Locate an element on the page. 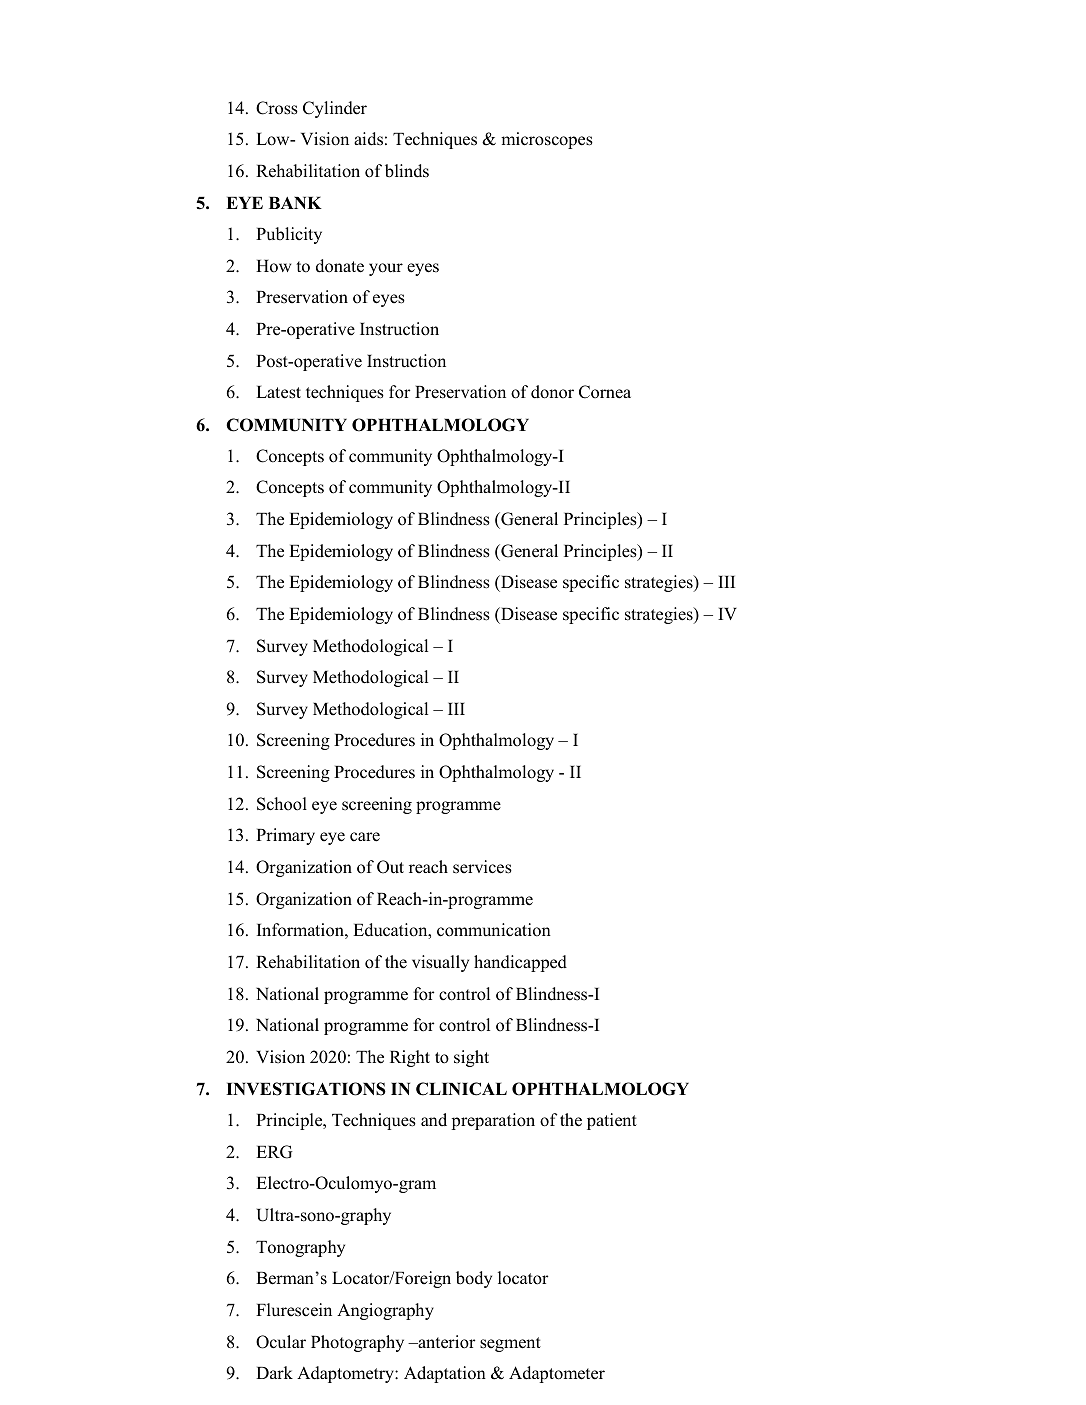 This page has height=1405, width=1086. Cylinder is located at coordinates (335, 109).
